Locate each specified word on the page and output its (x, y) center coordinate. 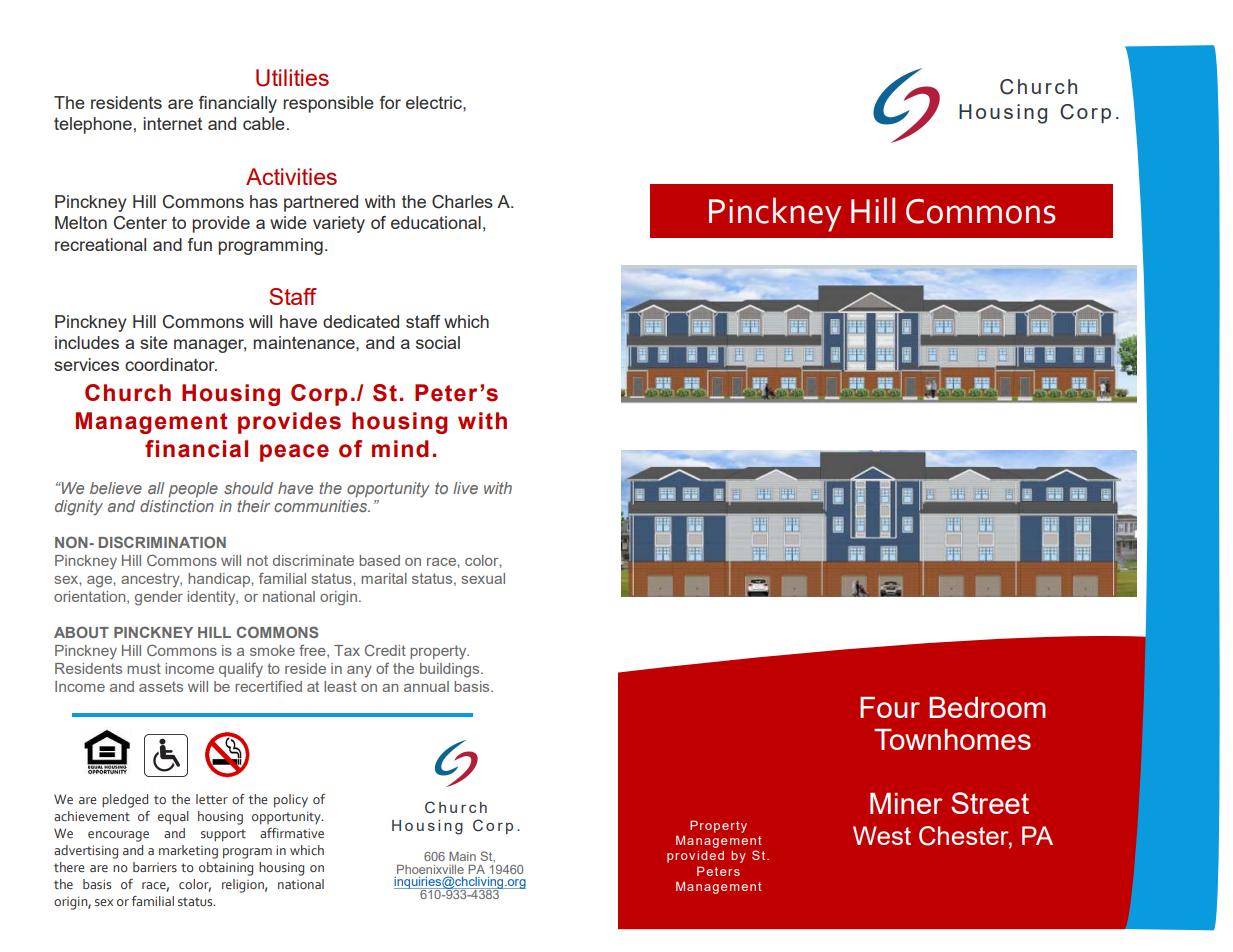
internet (172, 123)
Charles (462, 202)
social (438, 342)
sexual (483, 578)
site (154, 342)
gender (159, 598)
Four (890, 707)
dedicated (361, 321)
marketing (188, 852)
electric (435, 102)
